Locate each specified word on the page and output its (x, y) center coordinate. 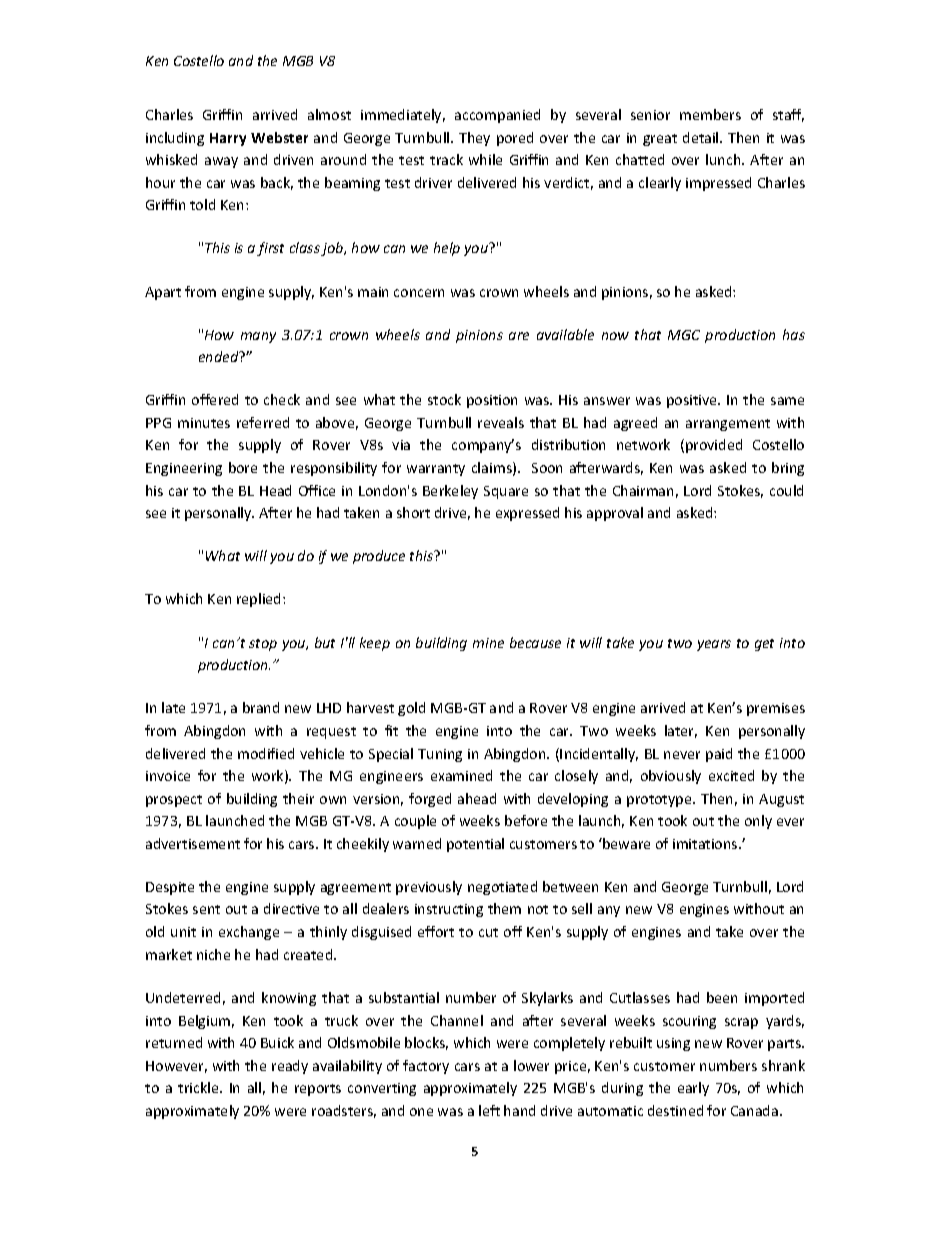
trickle (199, 1087)
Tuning (440, 755)
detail (702, 137)
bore (243, 467)
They (474, 139)
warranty (436, 470)
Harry (228, 139)
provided (714, 446)
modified (266, 753)
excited (731, 775)
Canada (754, 1110)
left (489, 1110)
